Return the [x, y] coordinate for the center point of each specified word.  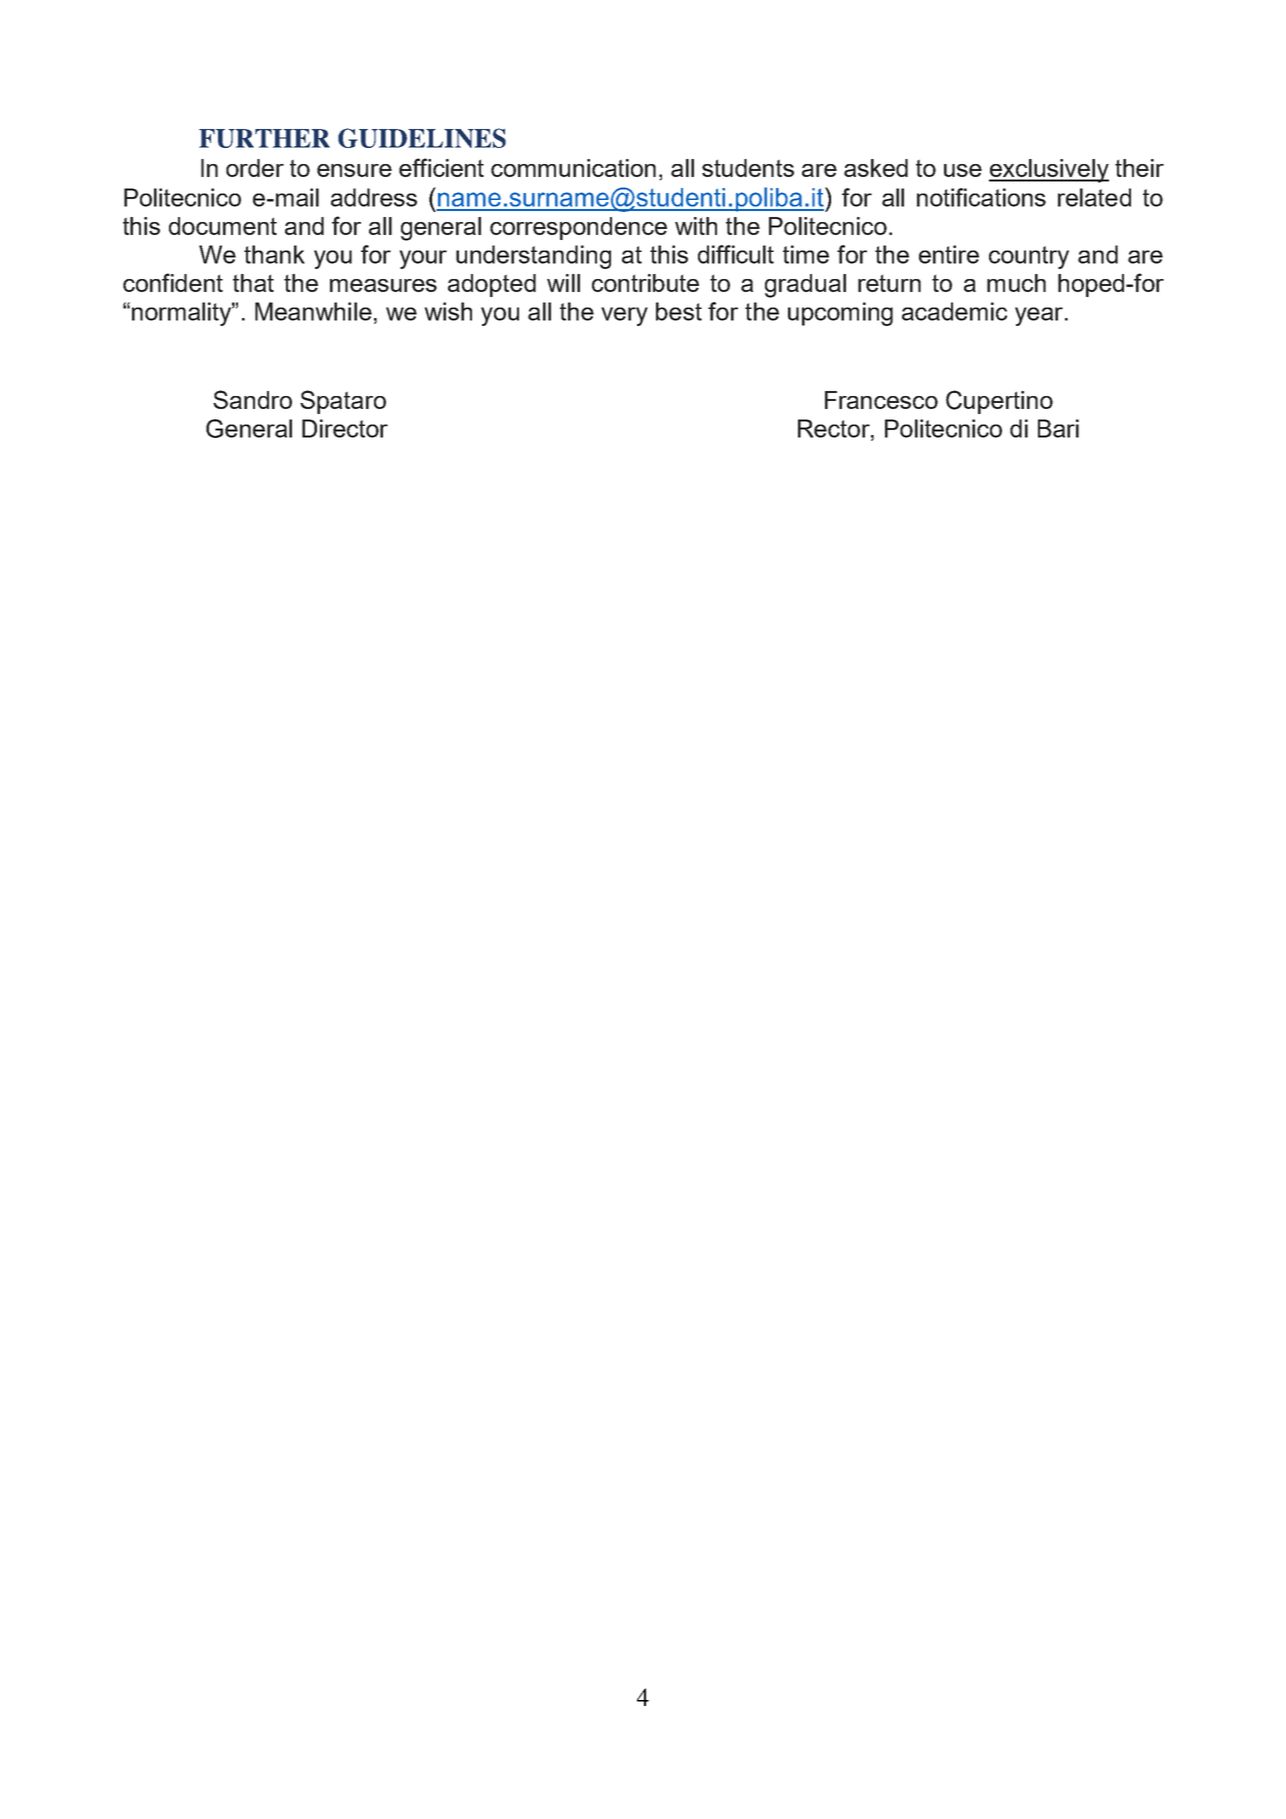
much [1016, 283]
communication [573, 168]
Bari [1058, 428]
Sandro [252, 399]
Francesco [881, 400]
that [253, 283]
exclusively [1049, 171]
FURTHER [264, 138]
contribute [645, 283]
